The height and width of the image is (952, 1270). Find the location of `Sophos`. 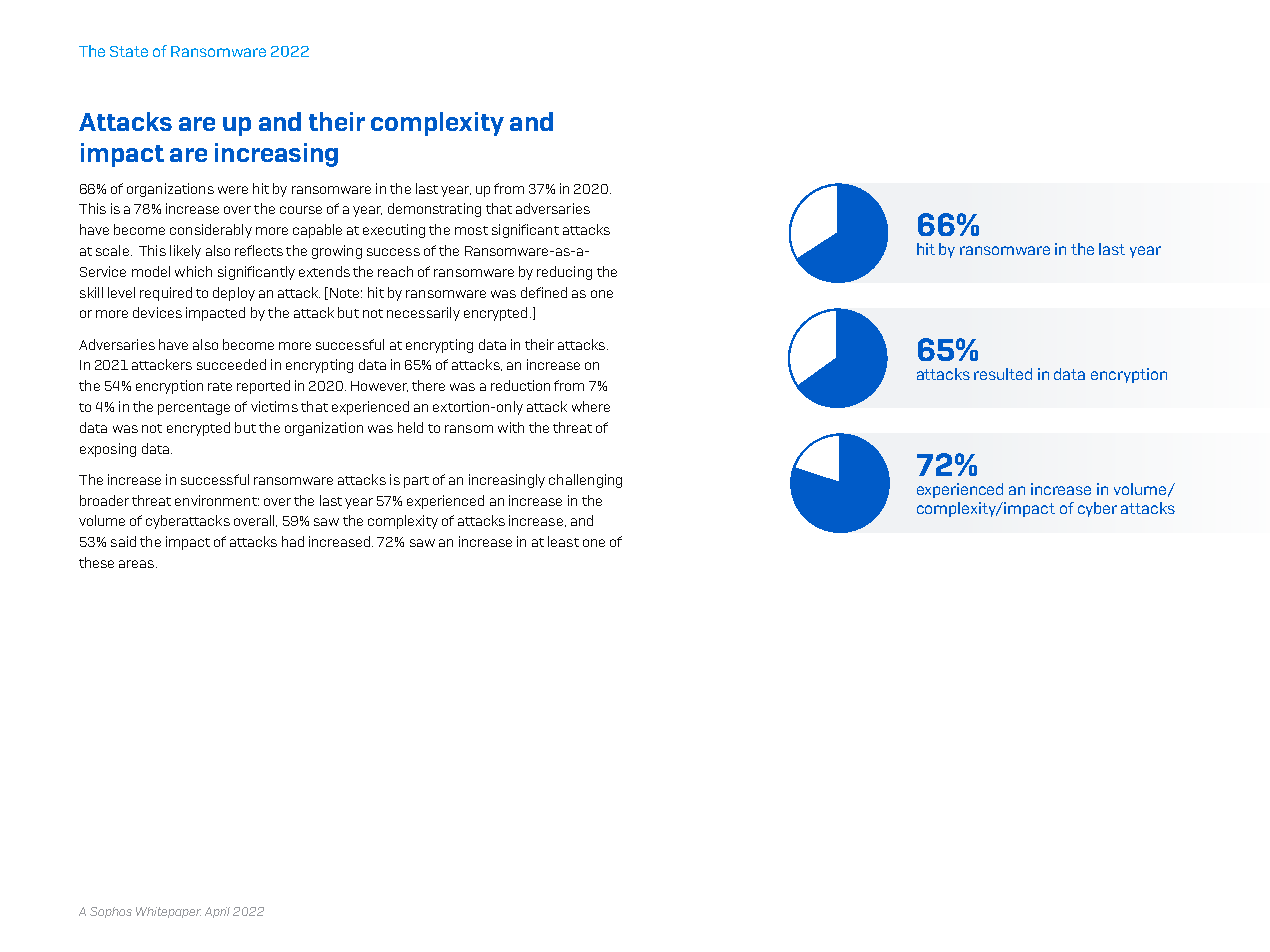

Sophos is located at coordinates (111, 912).
